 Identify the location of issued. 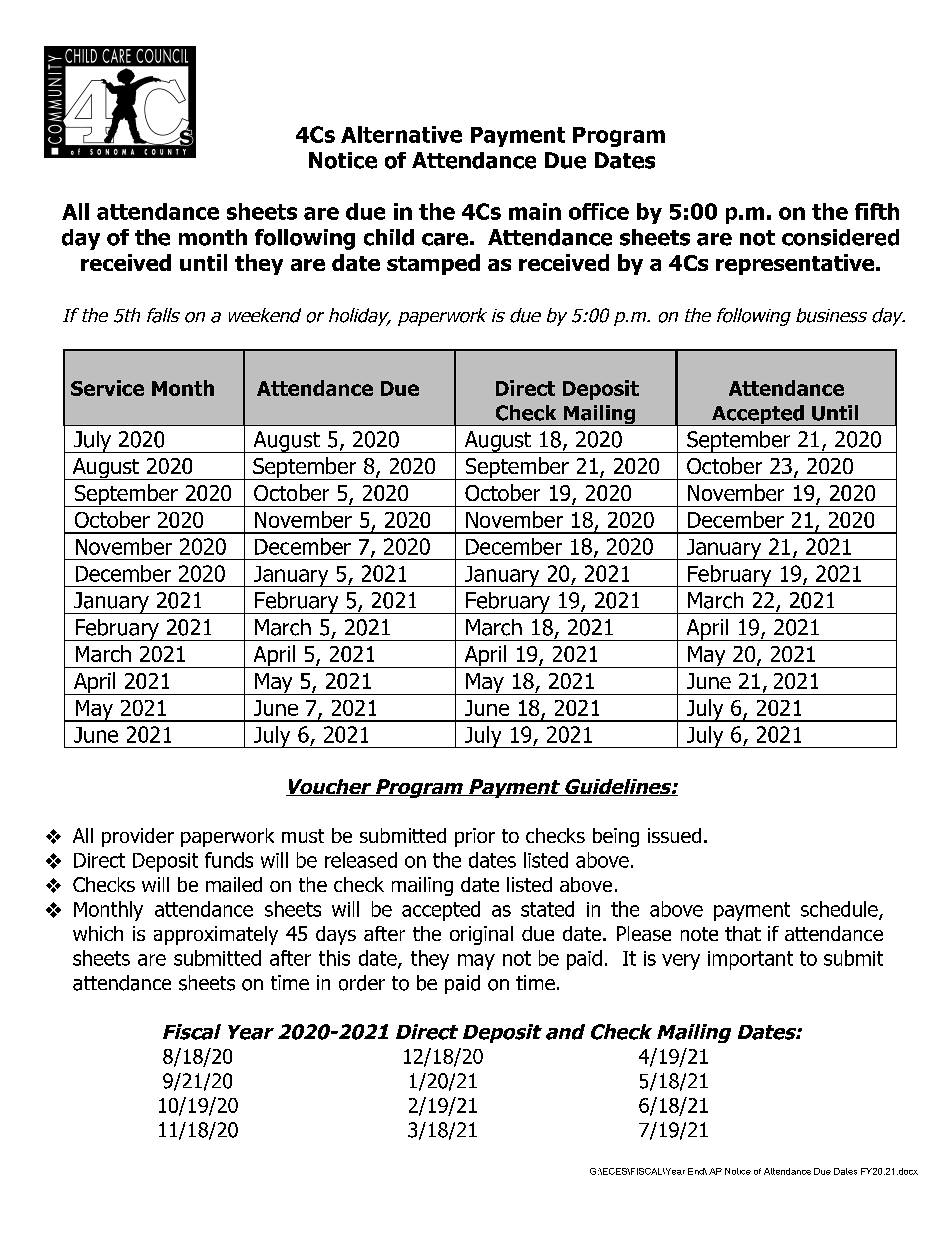
(674, 835).
